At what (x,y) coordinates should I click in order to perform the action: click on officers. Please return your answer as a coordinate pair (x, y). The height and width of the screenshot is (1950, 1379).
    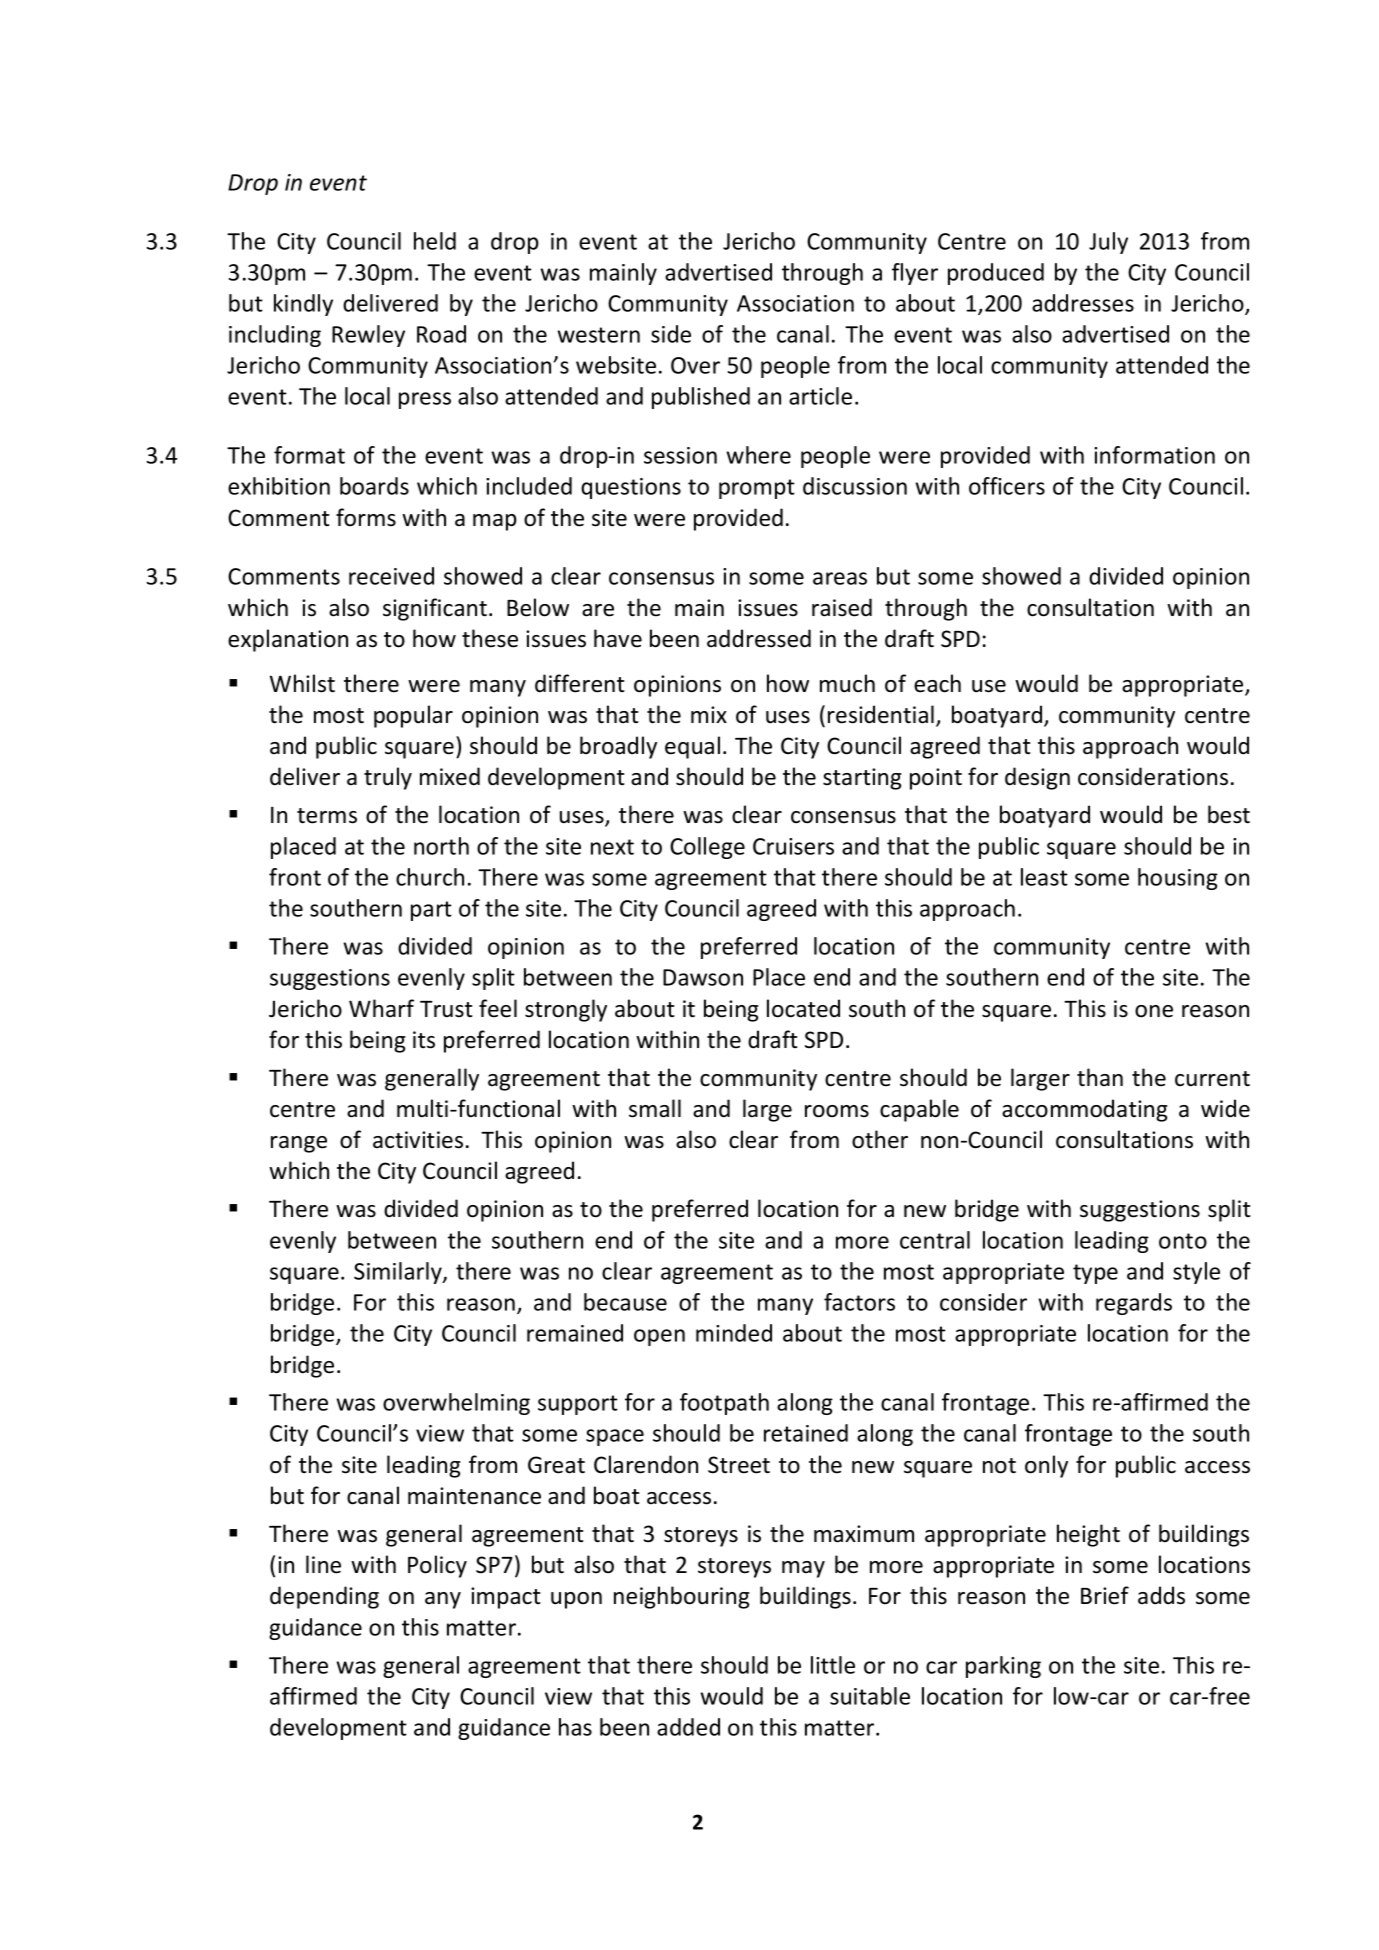
    Looking at the image, I should click on (1007, 486).
